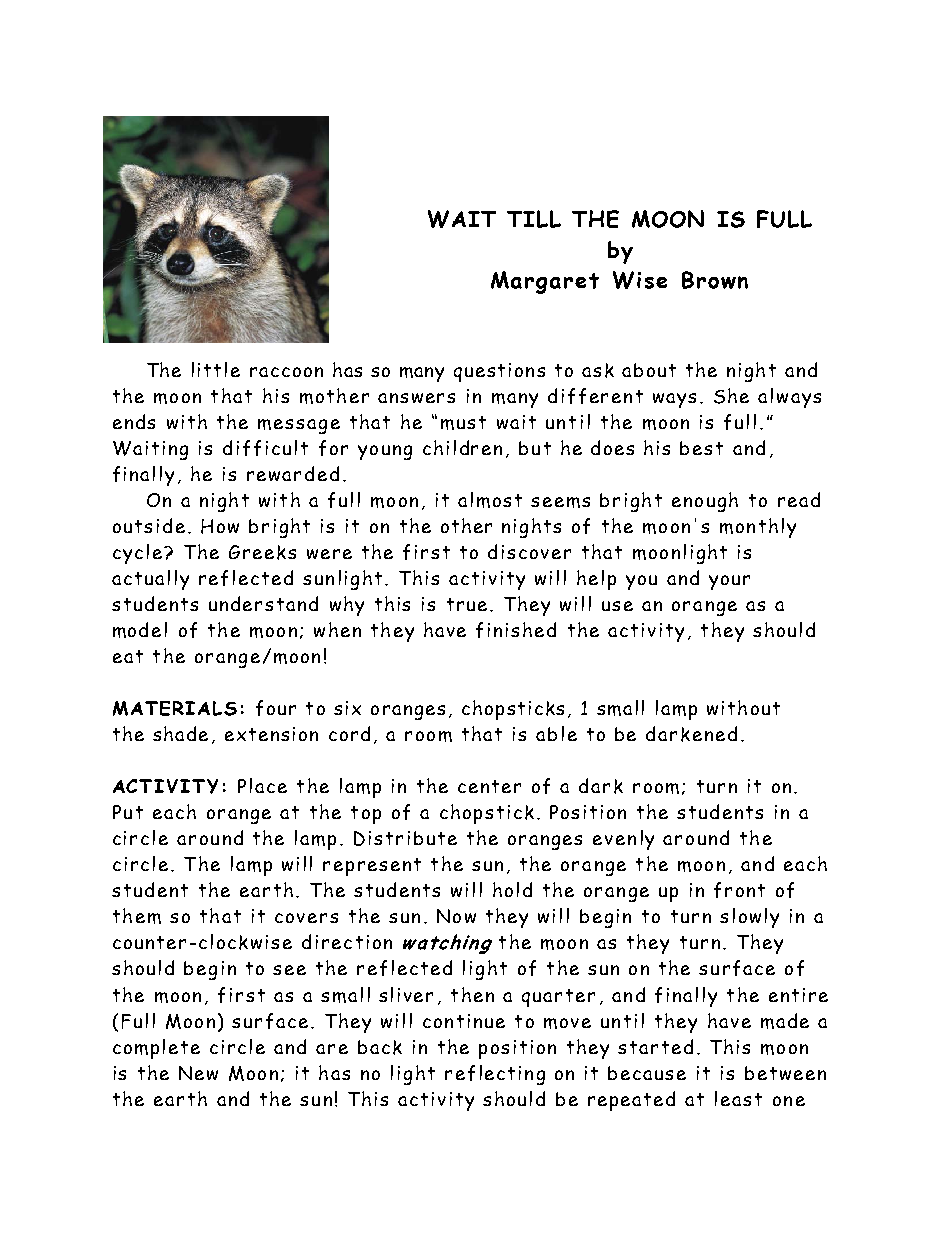  What do you see at coordinates (715, 280) in the screenshot?
I see `Brown` at bounding box center [715, 280].
